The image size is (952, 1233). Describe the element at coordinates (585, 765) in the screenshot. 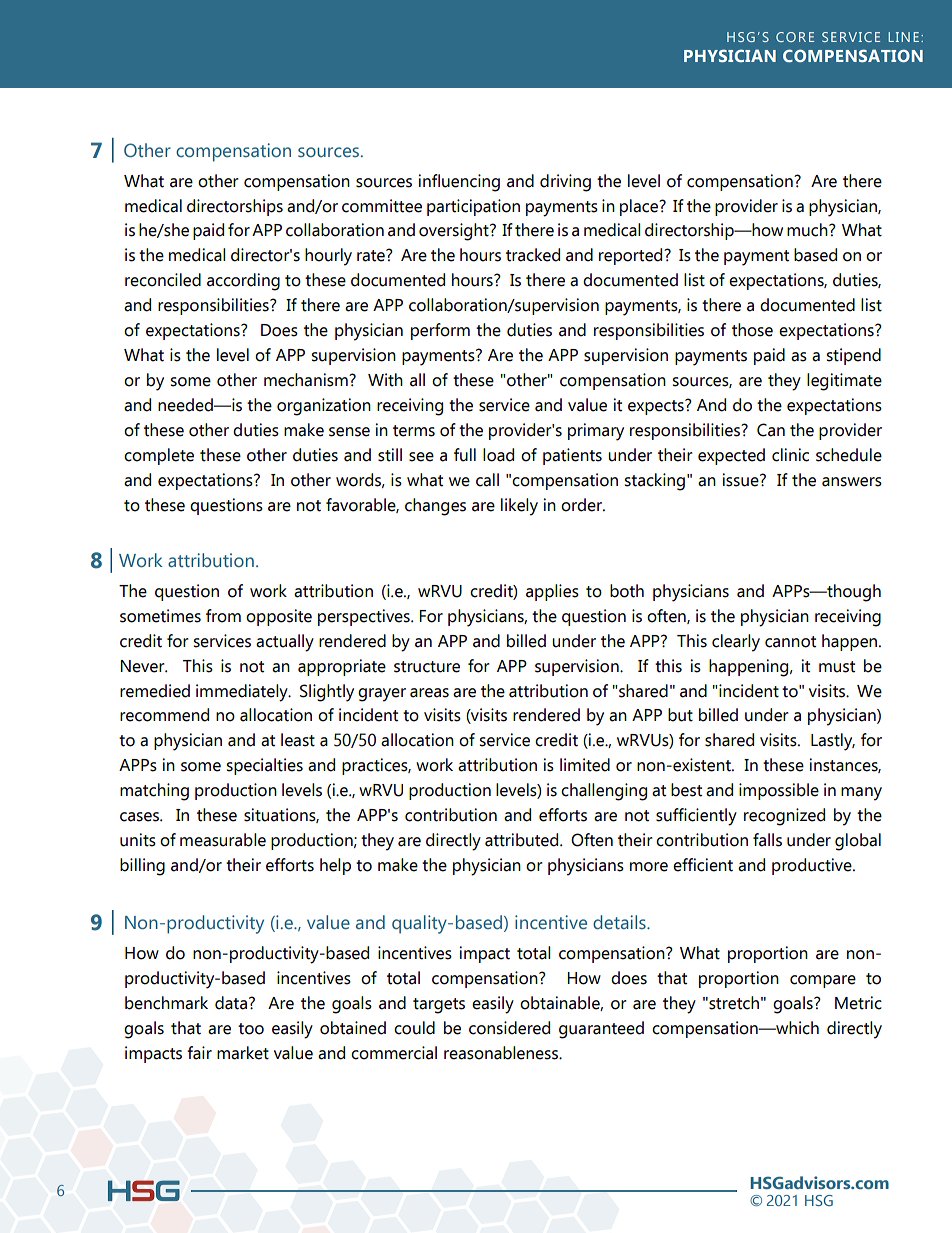

I see `limited` at that location.
